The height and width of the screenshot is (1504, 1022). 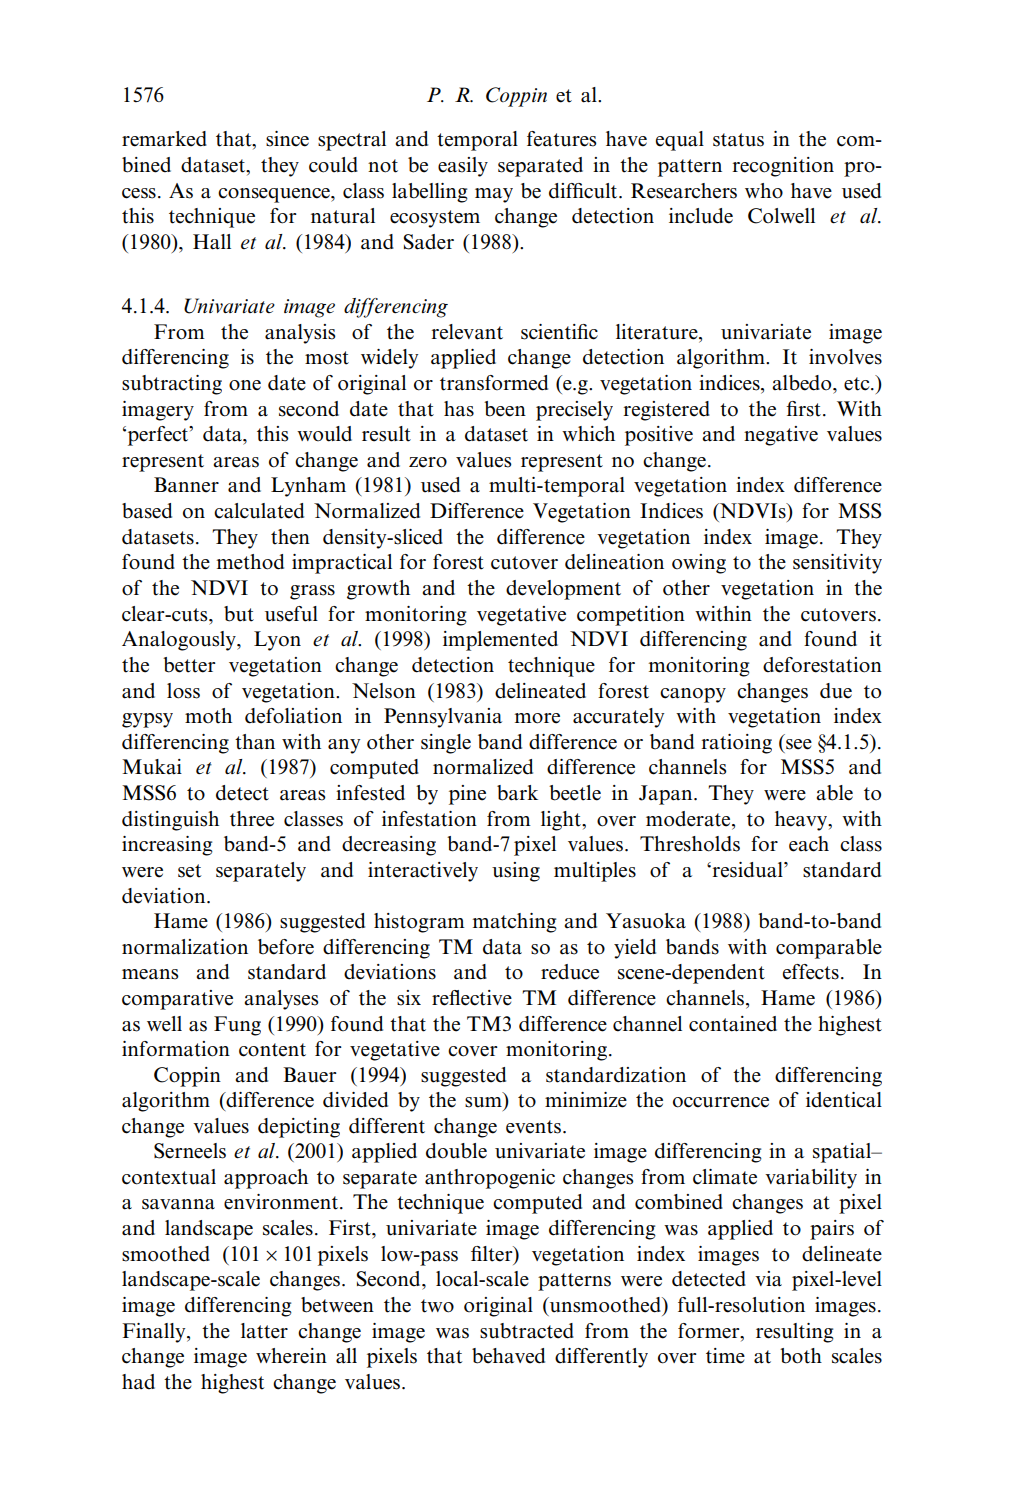 What do you see at coordinates (185, 947) in the screenshot?
I see `normalization` at bounding box center [185, 947].
